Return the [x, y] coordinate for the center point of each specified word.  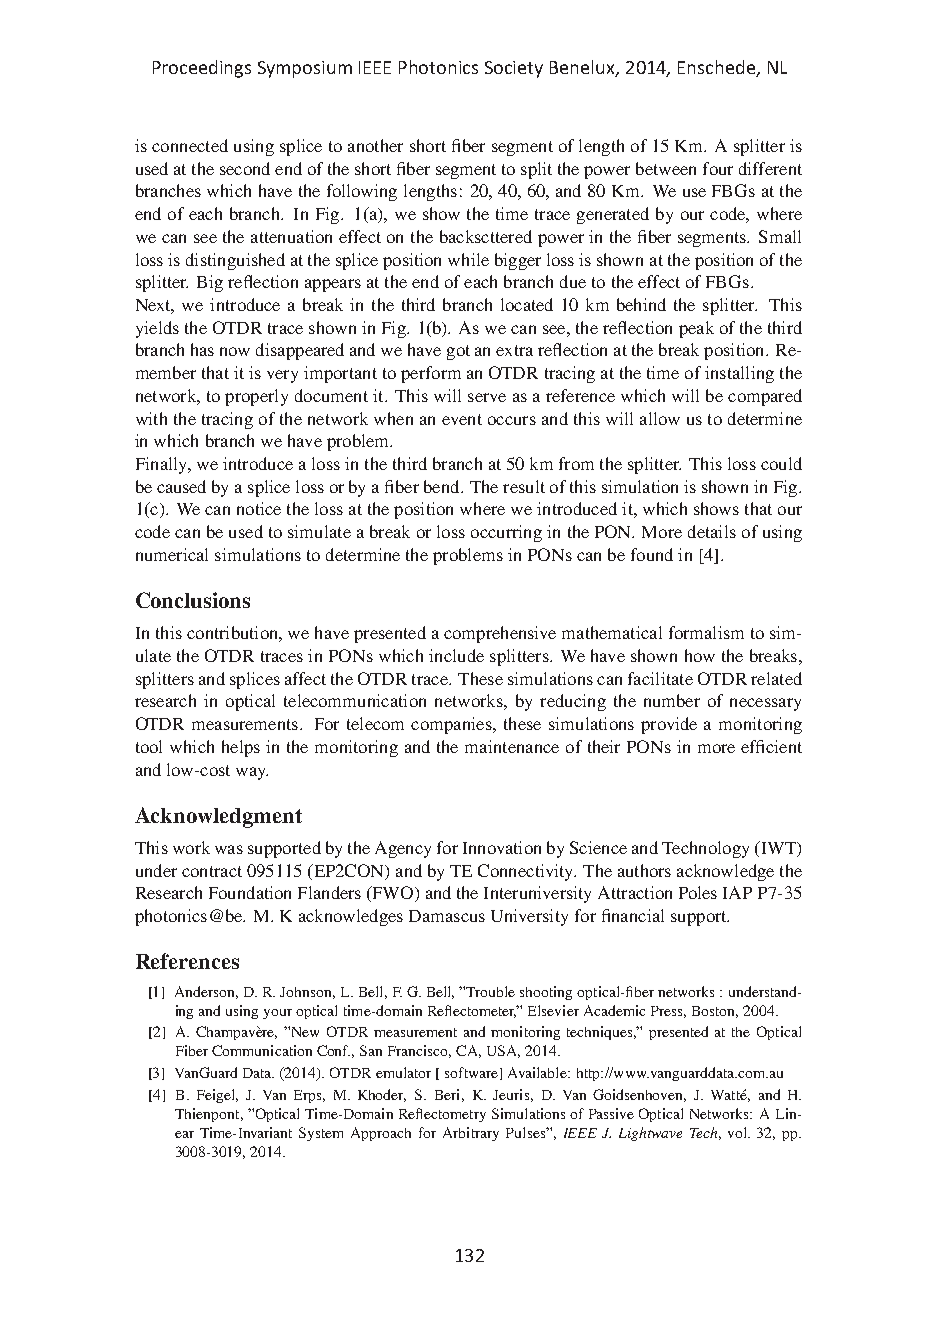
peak [696, 329]
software [471, 1072]
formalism [706, 632]
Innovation [502, 847]
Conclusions [193, 600]
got [458, 352]
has [202, 349]
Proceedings [202, 69]
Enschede [716, 67]
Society [514, 69]
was [229, 849]
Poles [698, 892]
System [321, 1134]
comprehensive [500, 634]
